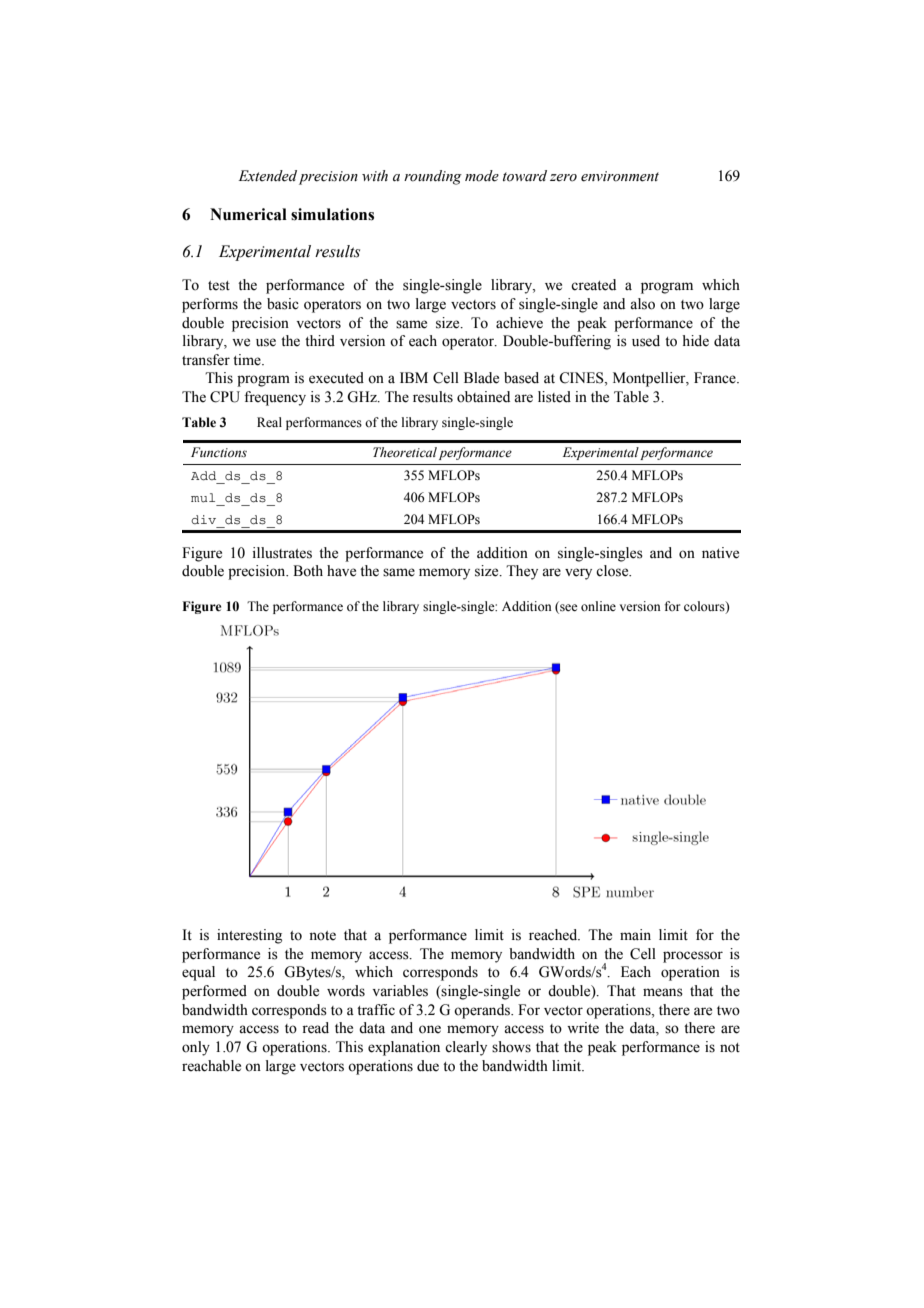 The width and height of the image is (924, 1308). Describe the element at coordinates (315, 1028) in the image. I see `read` at that location.
